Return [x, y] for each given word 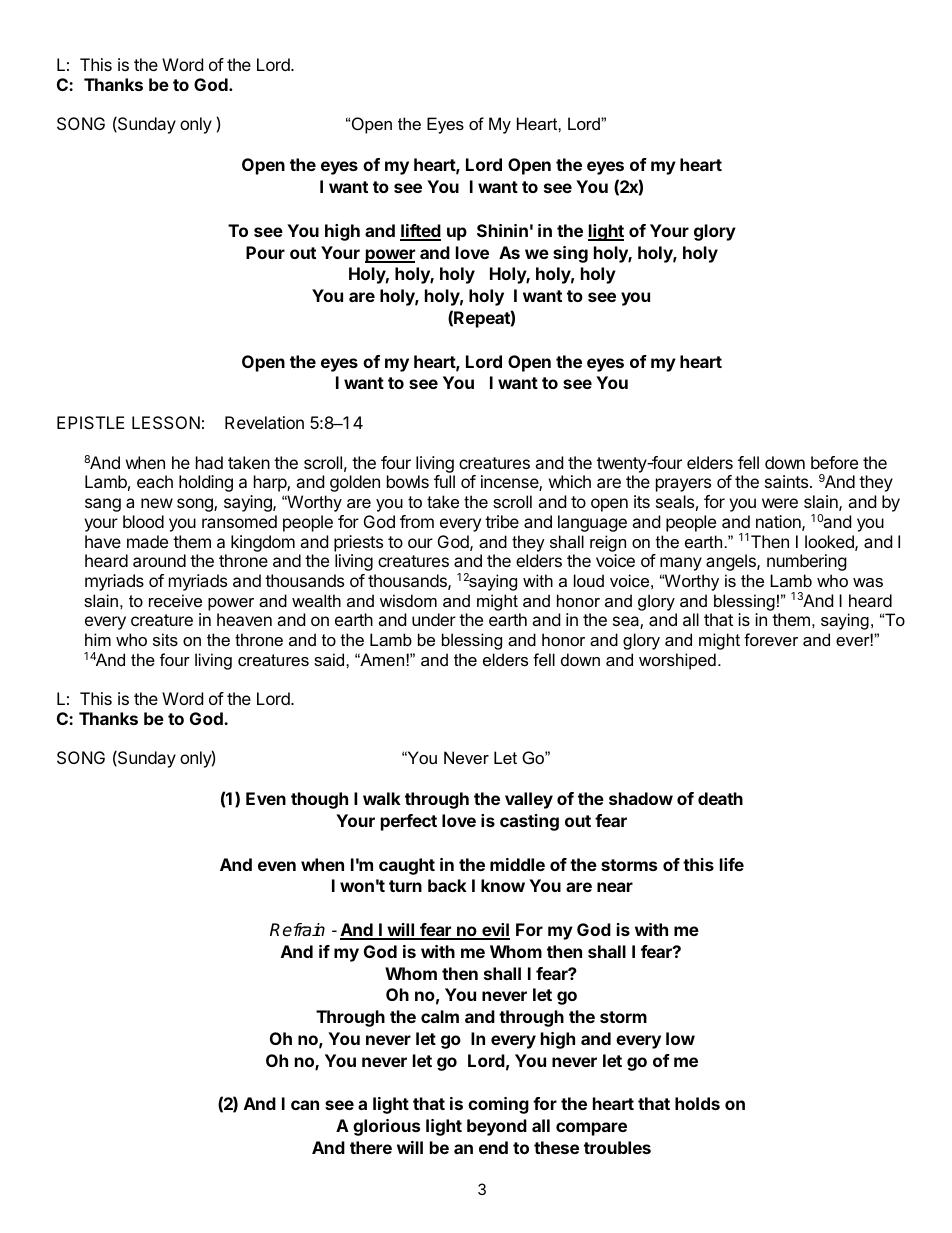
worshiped [677, 661]
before [834, 462]
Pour [265, 252]
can [305, 1105]
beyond [497, 1127]
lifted [420, 232]
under [434, 619]
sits [165, 639]
